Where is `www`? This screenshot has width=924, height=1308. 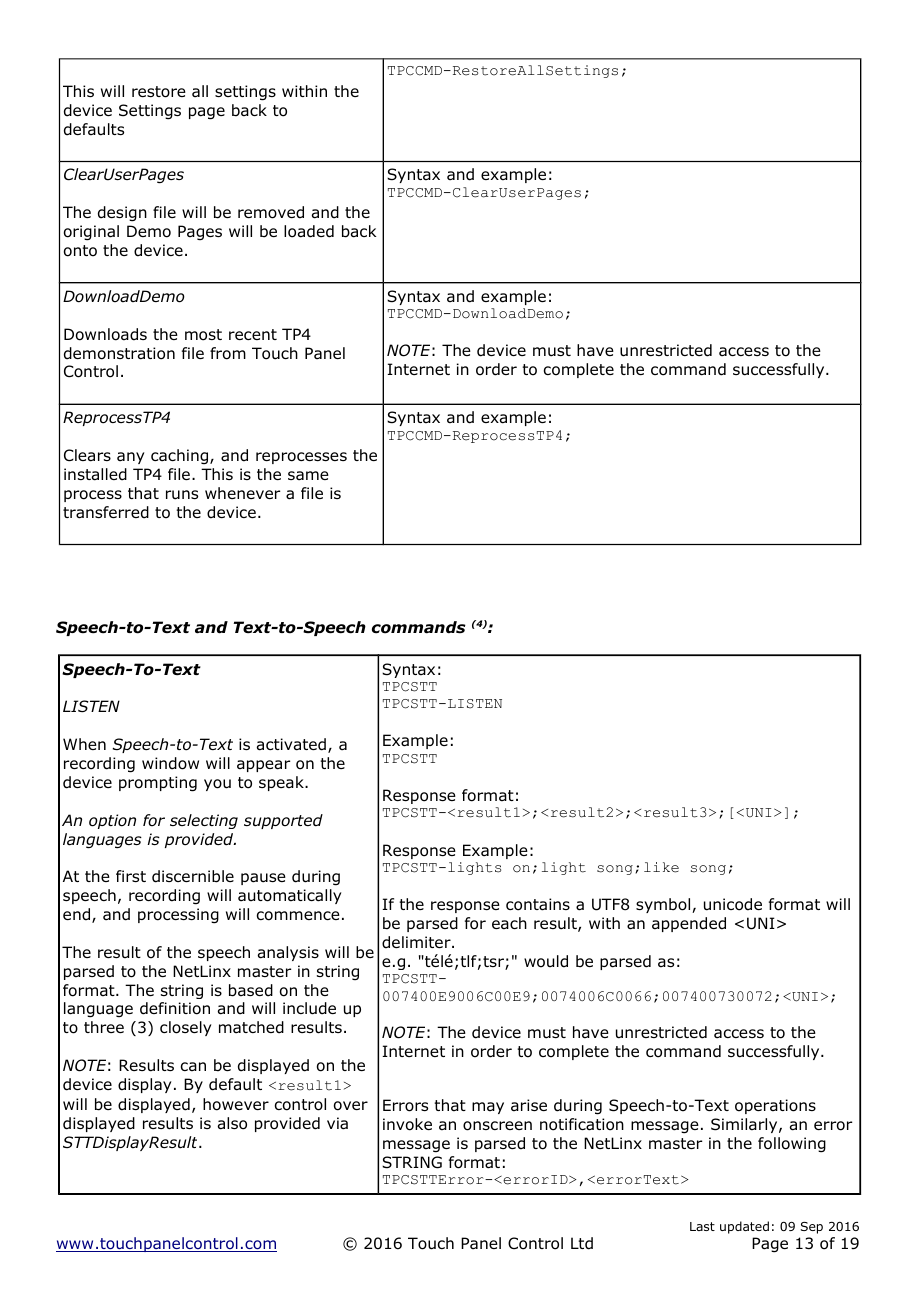
www is located at coordinates (76, 1246).
